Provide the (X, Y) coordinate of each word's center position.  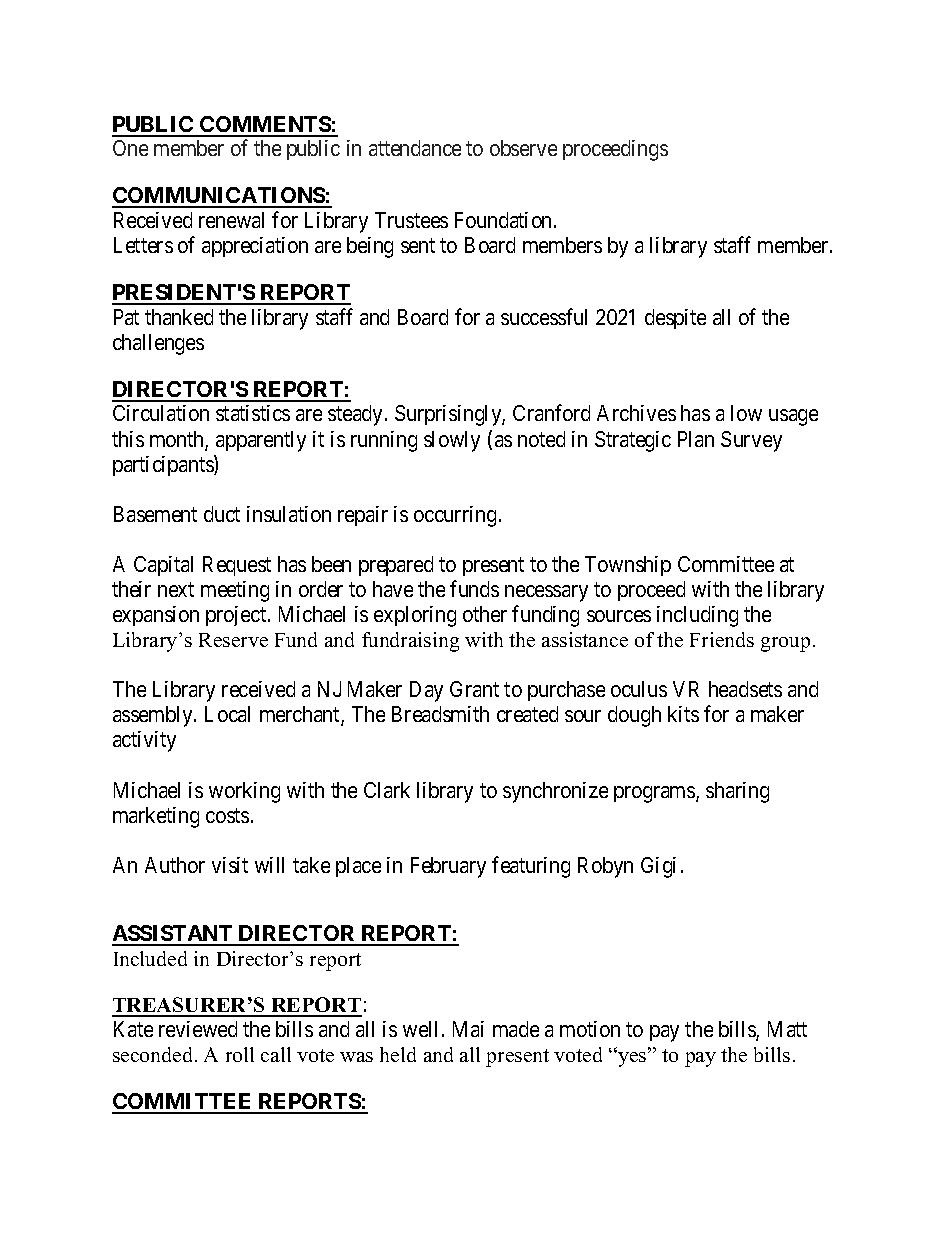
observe (523, 148)
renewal (231, 220)
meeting (235, 591)
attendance (415, 148)
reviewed (198, 1029)
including (697, 616)
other (485, 614)
